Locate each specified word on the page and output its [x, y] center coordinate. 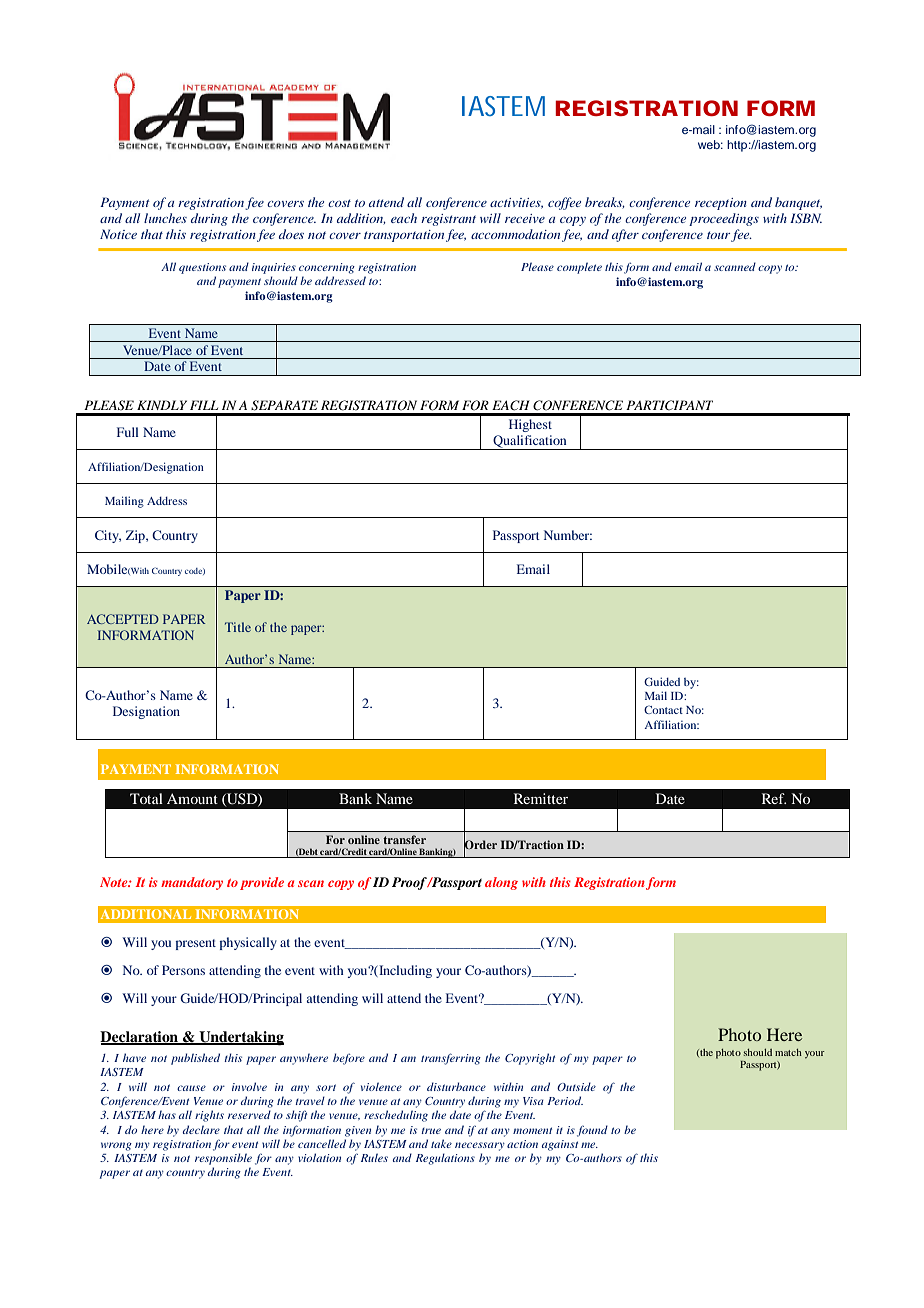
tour [719, 236]
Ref [774, 798]
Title [238, 627]
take [441, 1143]
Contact [663, 709]
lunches [165, 218]
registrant [448, 220]
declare [201, 1129]
